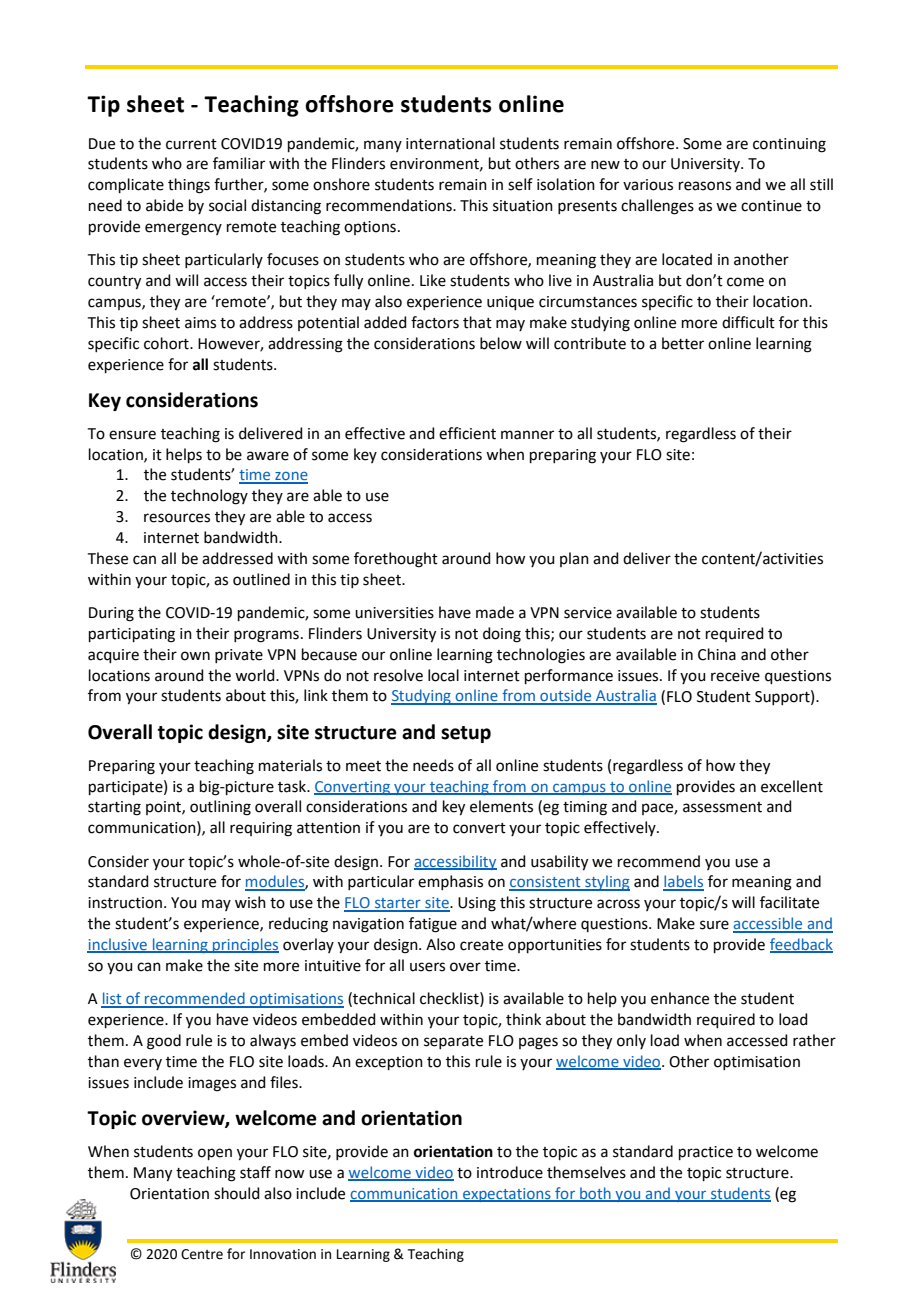 This screenshot has height=1308, width=924. I want to click on Centre, so click(202, 1254).
